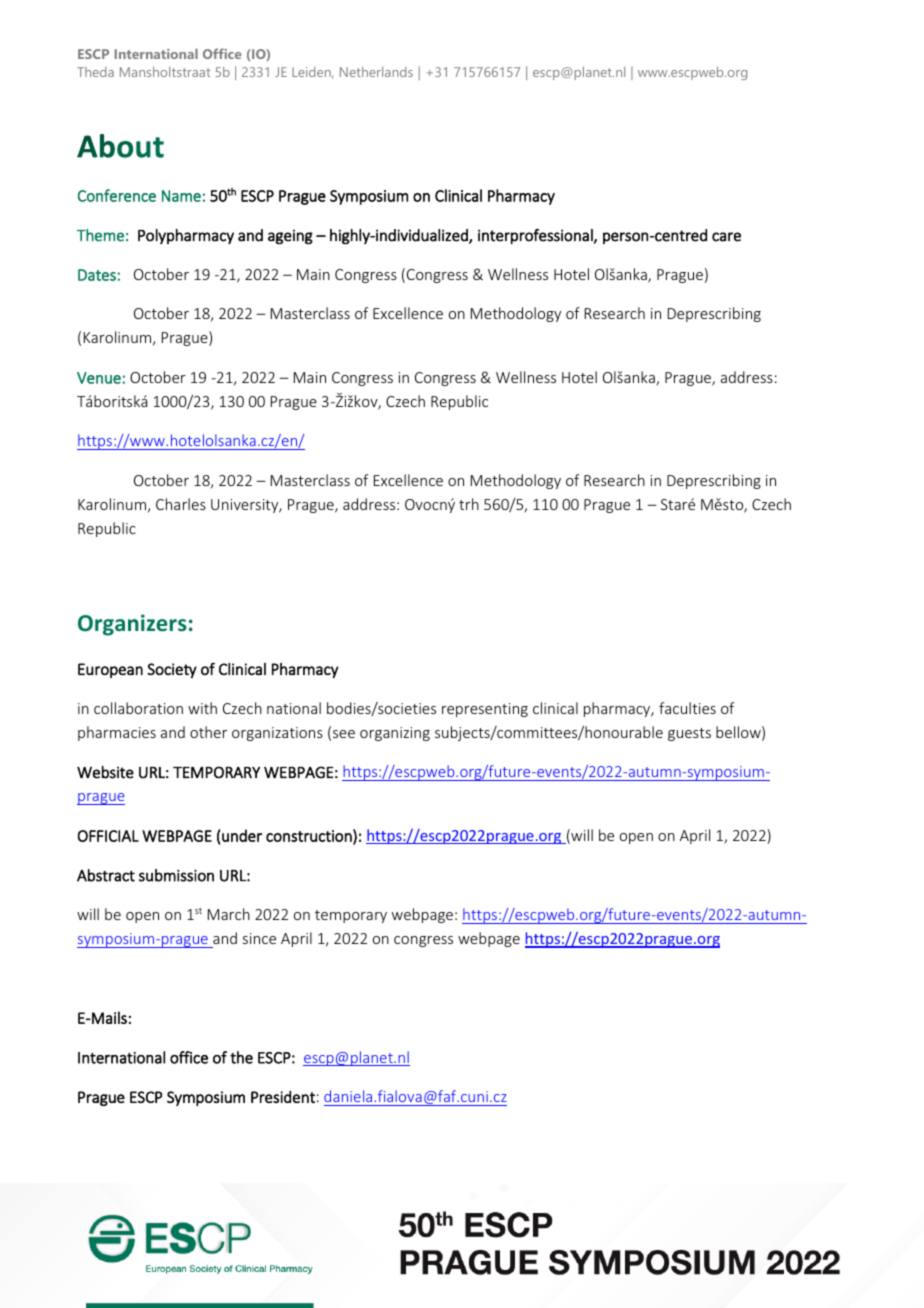 This image has height=1308, width=924. I want to click on President, so click(283, 1097).
